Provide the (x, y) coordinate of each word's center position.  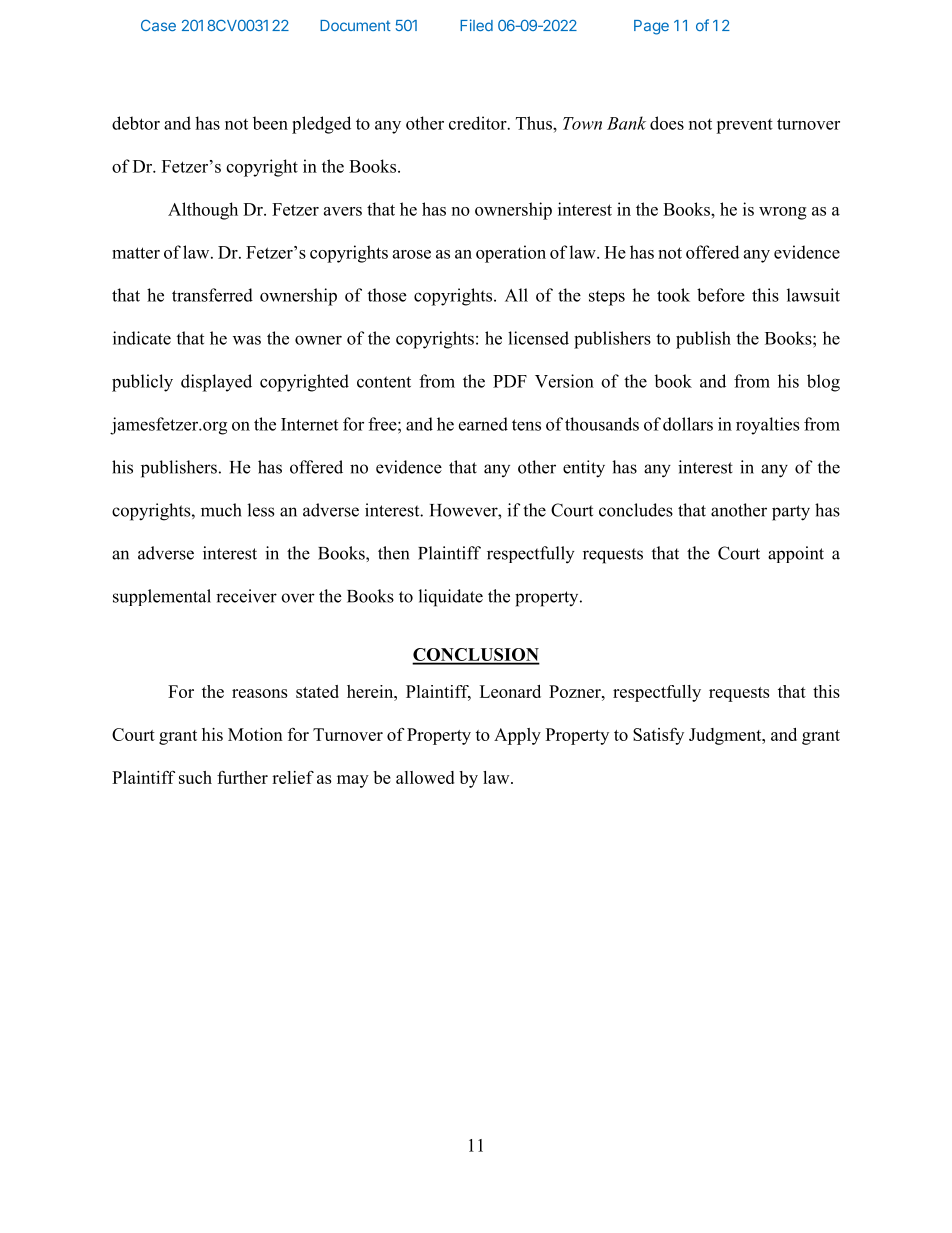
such (195, 777)
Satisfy (658, 736)
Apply (517, 736)
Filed (476, 25)
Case (158, 25)
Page (651, 27)
